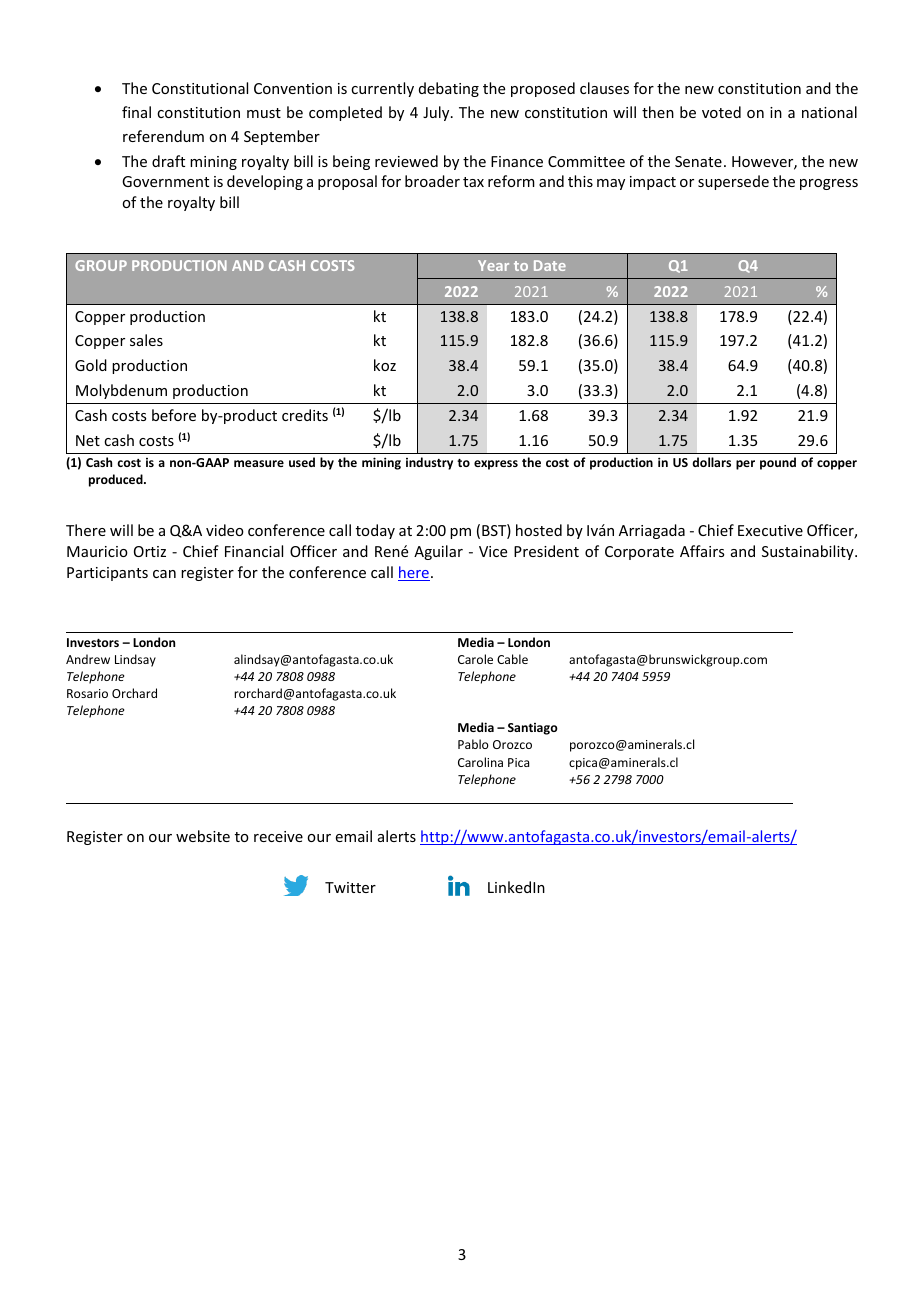 This screenshot has height=1308, width=924. What do you see at coordinates (350, 887) in the screenshot?
I see `Twitter` at bounding box center [350, 887].
